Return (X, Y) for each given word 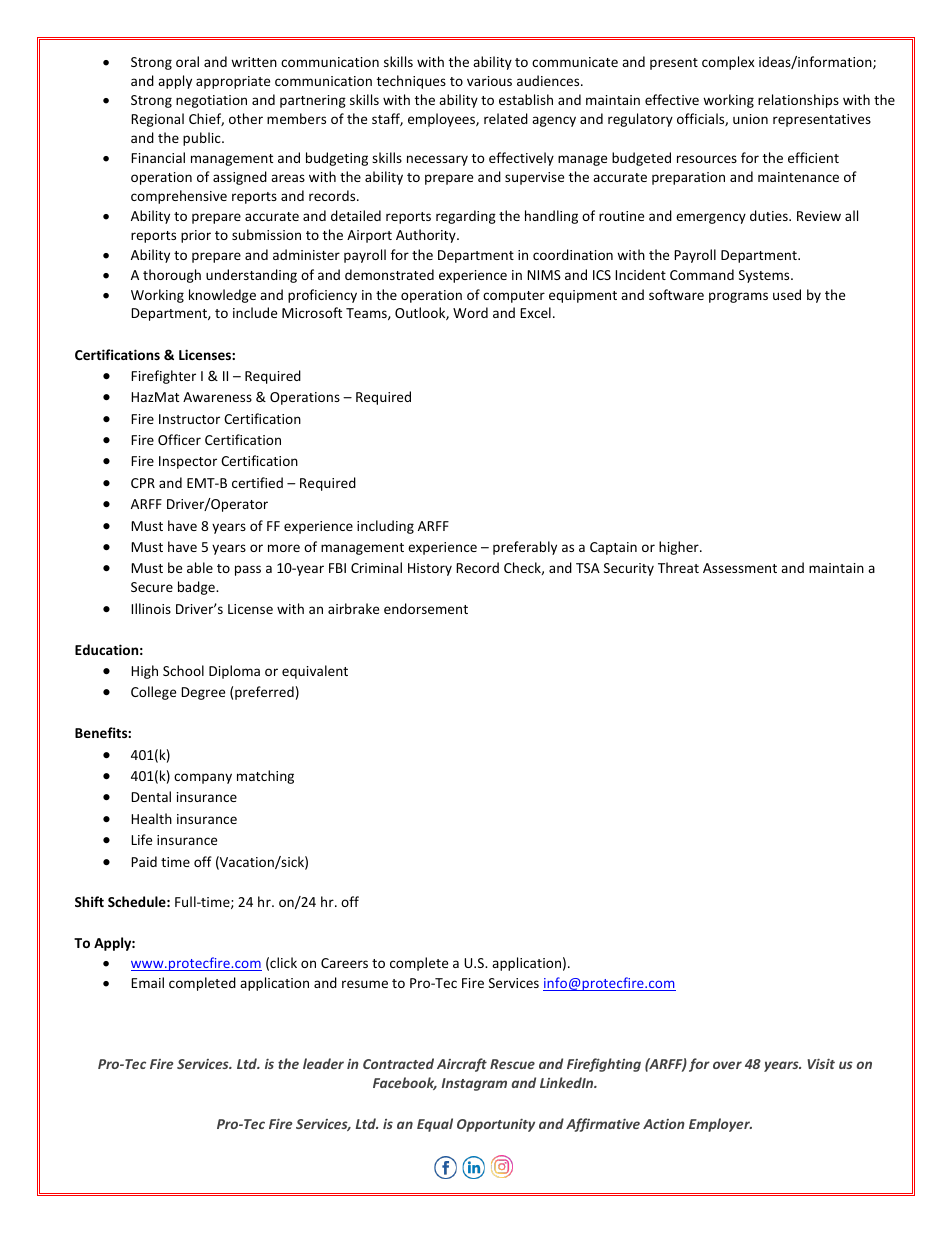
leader (323, 1063)
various (489, 81)
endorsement (426, 608)
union (750, 119)
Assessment (740, 568)
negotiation (211, 101)
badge (197, 588)
